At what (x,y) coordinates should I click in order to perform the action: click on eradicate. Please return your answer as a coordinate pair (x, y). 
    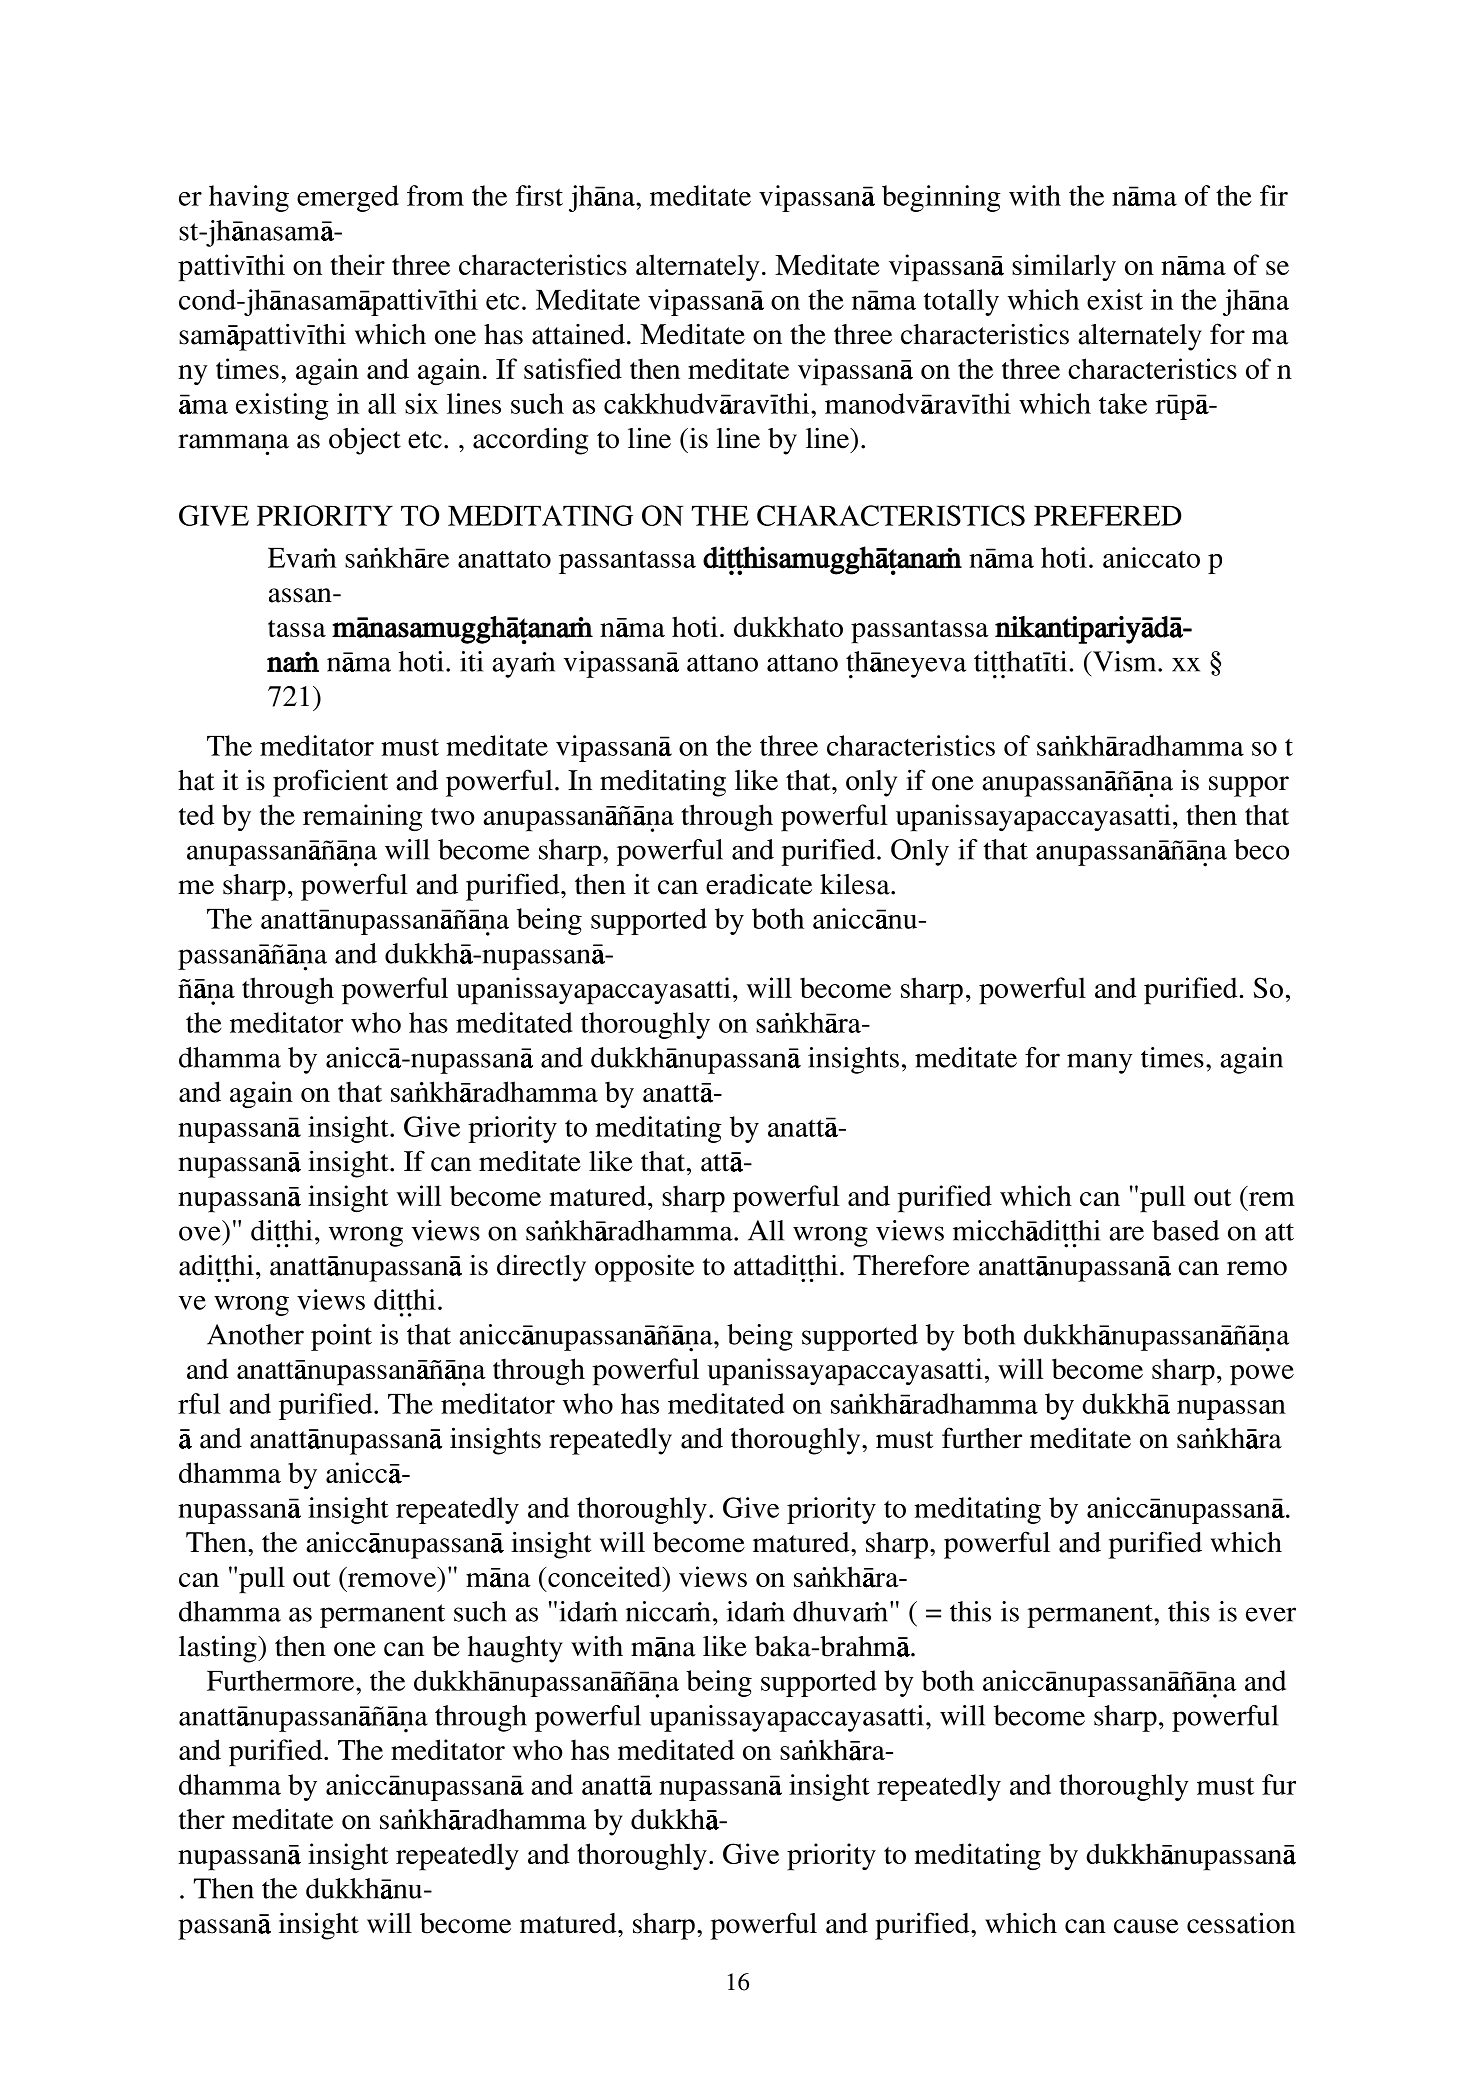
    Looking at the image, I should click on (759, 884).
